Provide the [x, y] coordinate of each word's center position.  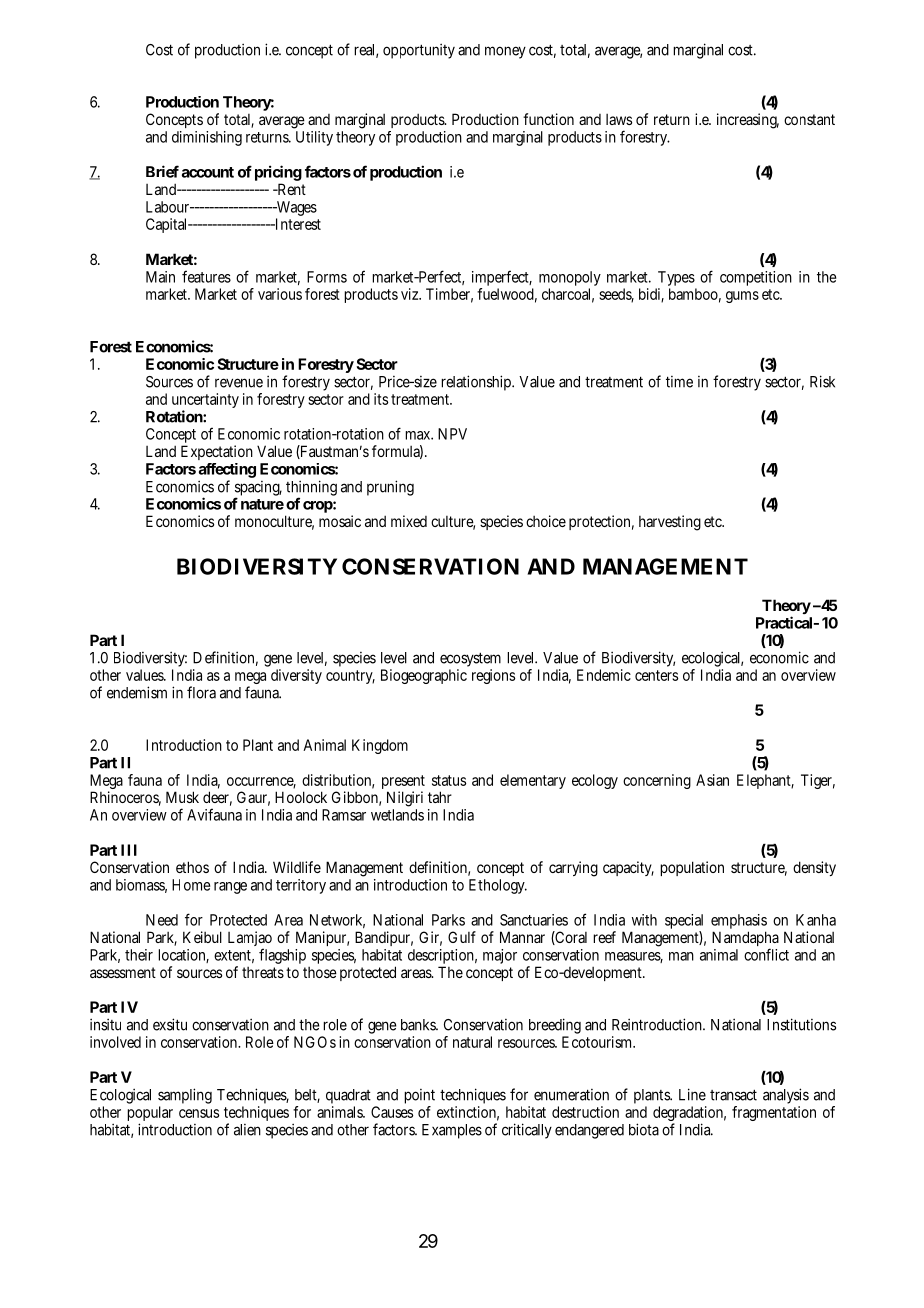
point [419, 1096]
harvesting [670, 523]
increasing [748, 121]
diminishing [207, 138]
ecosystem [470, 661]
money [505, 52]
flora [201, 692]
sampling [185, 1097]
